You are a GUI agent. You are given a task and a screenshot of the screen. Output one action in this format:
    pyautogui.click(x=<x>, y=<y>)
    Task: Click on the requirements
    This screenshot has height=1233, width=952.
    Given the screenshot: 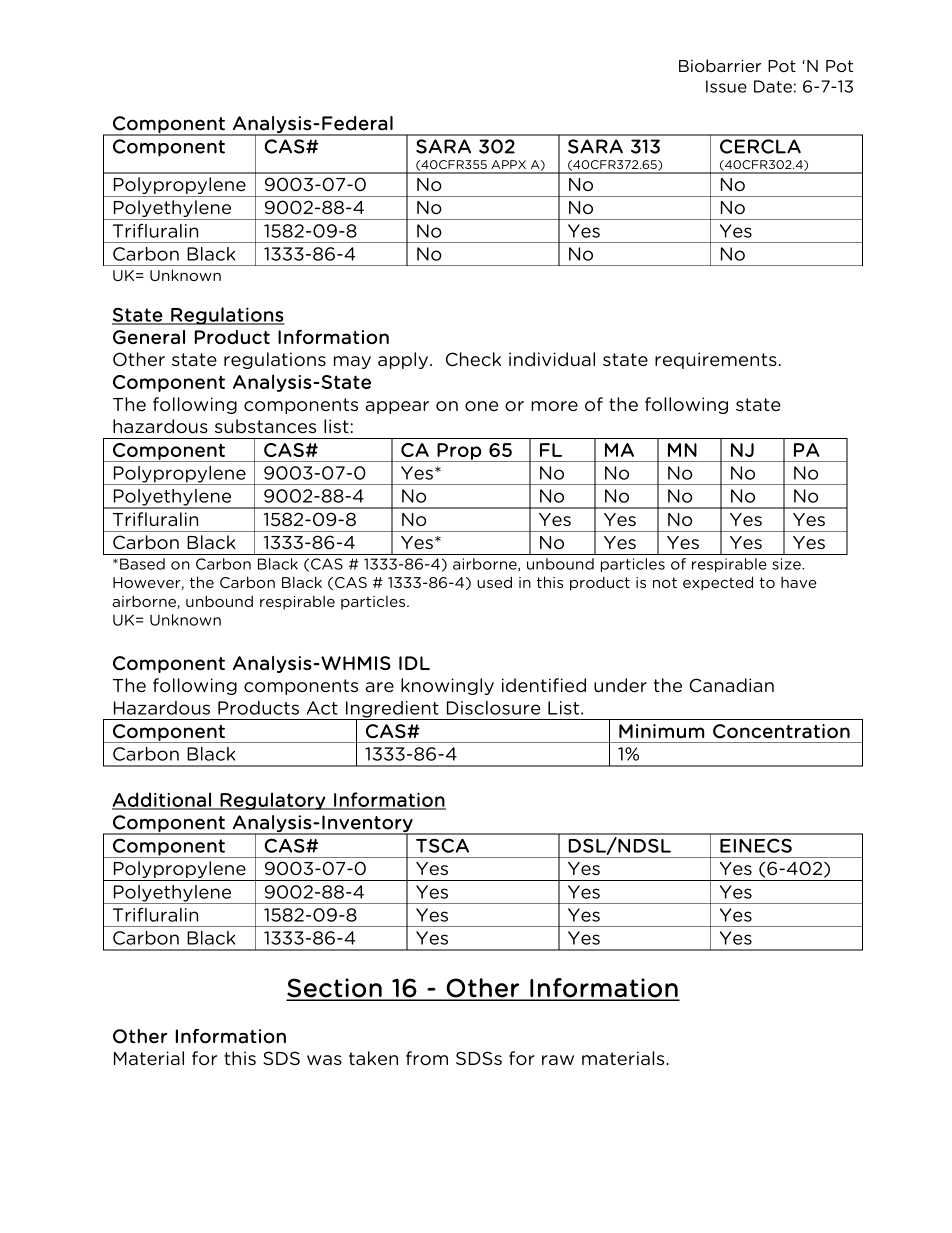 What is the action you would take?
    pyautogui.click(x=716, y=360)
